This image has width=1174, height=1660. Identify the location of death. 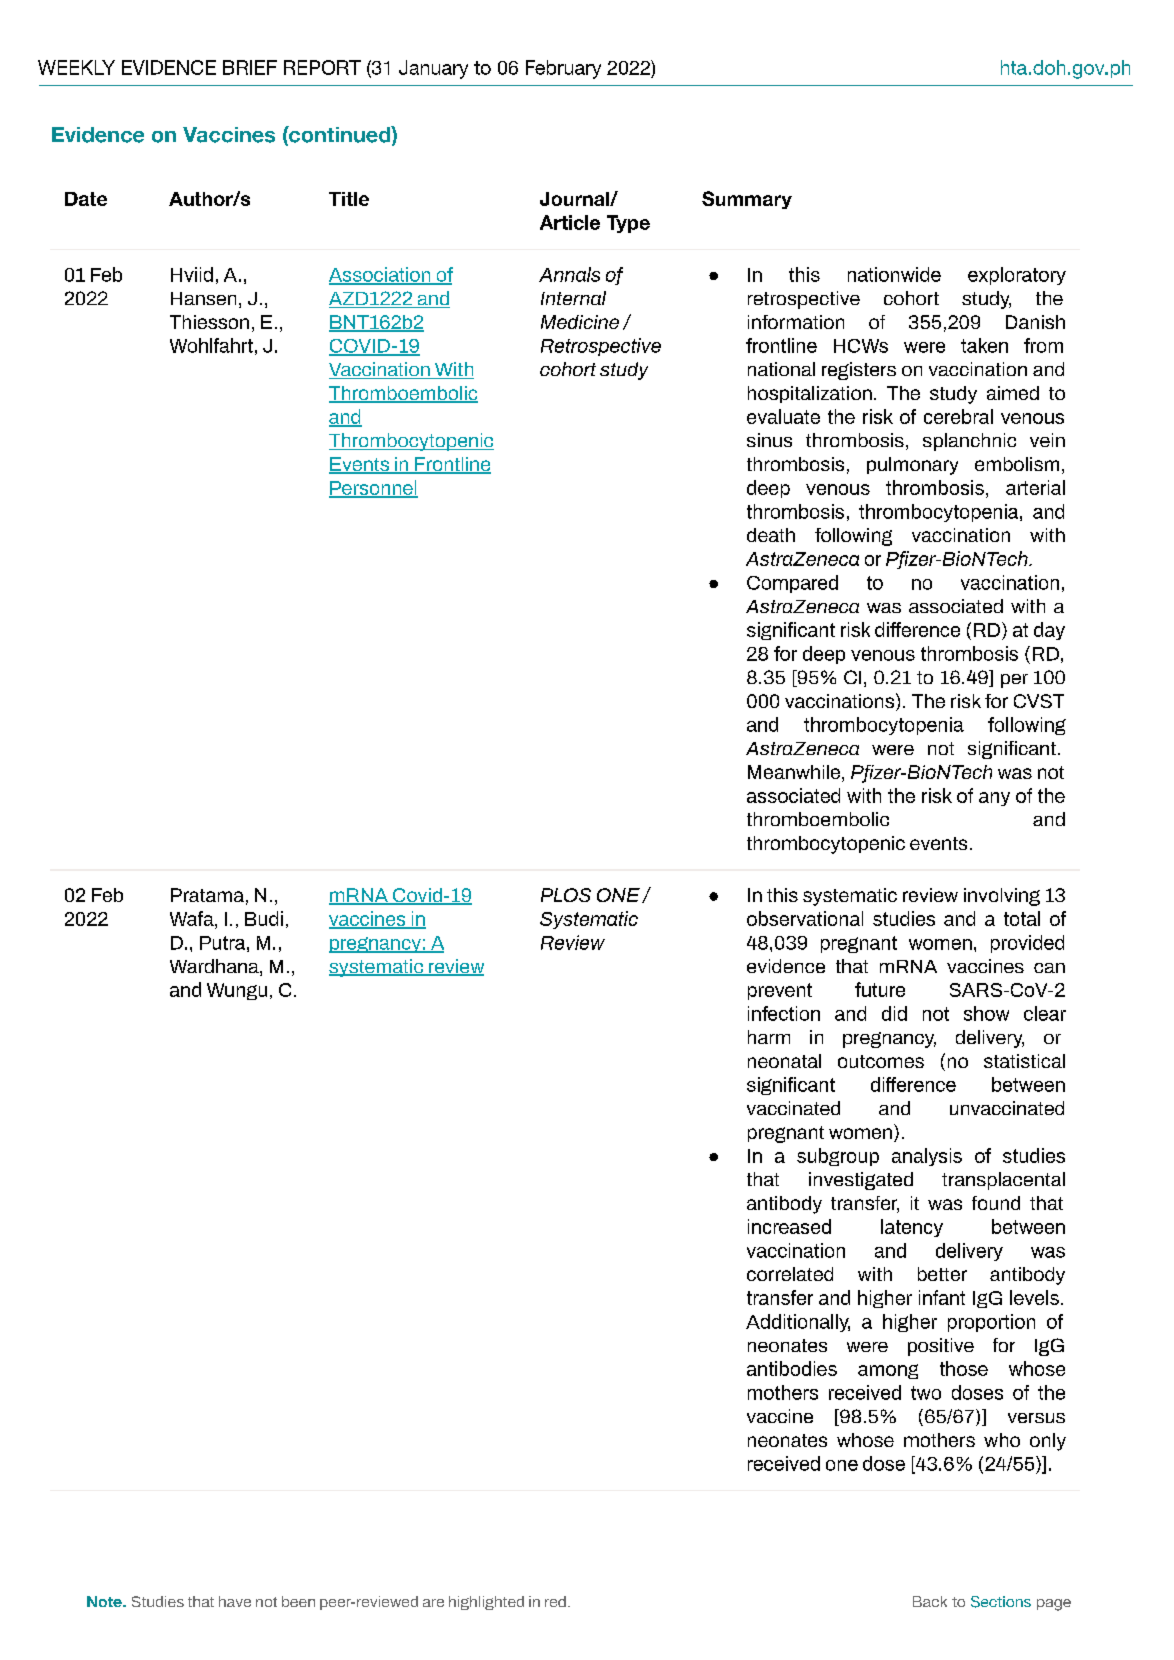
(771, 535).
